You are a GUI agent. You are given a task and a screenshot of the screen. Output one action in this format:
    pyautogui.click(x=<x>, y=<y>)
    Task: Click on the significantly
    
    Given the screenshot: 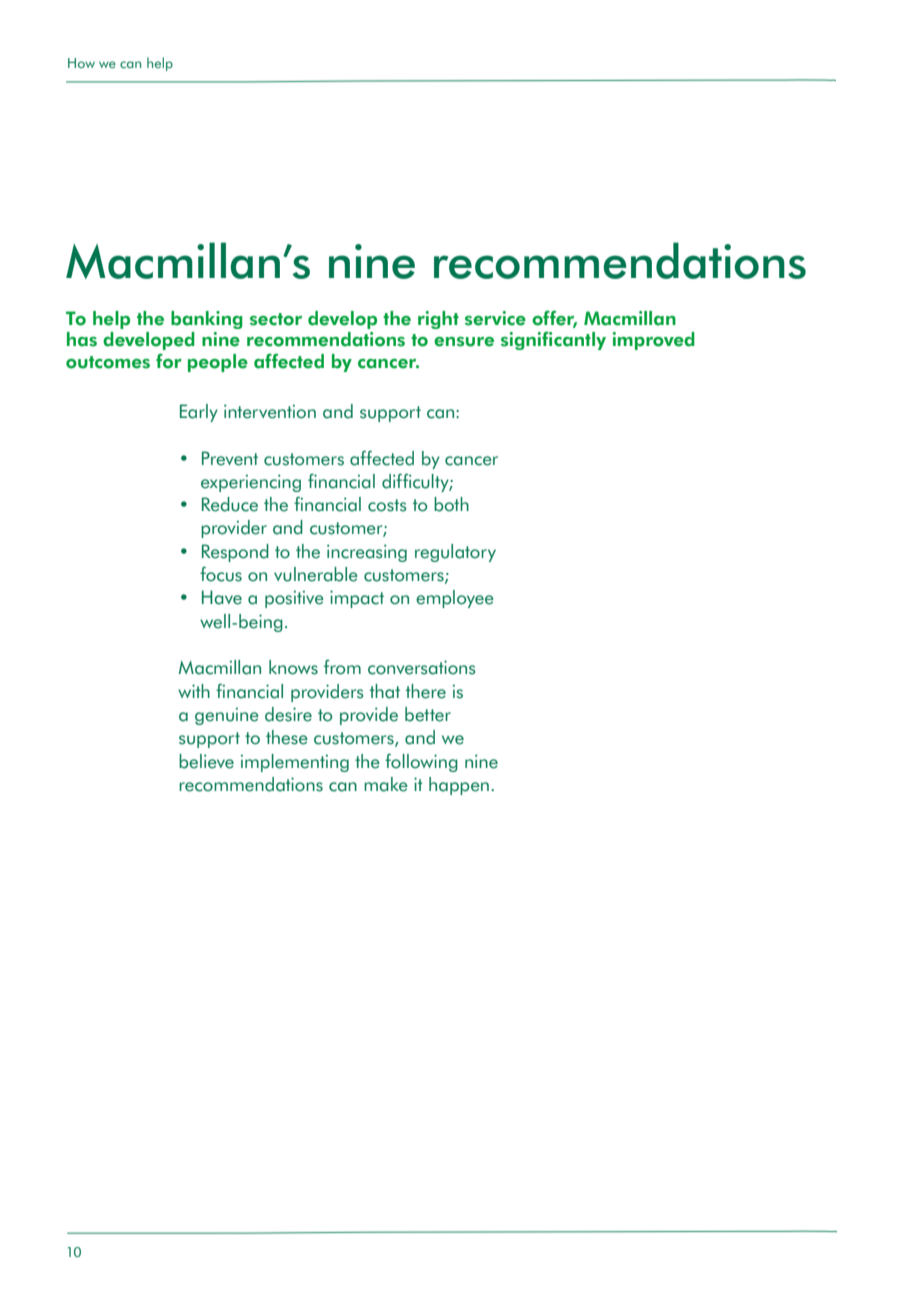 What is the action you would take?
    pyautogui.click(x=553, y=340)
